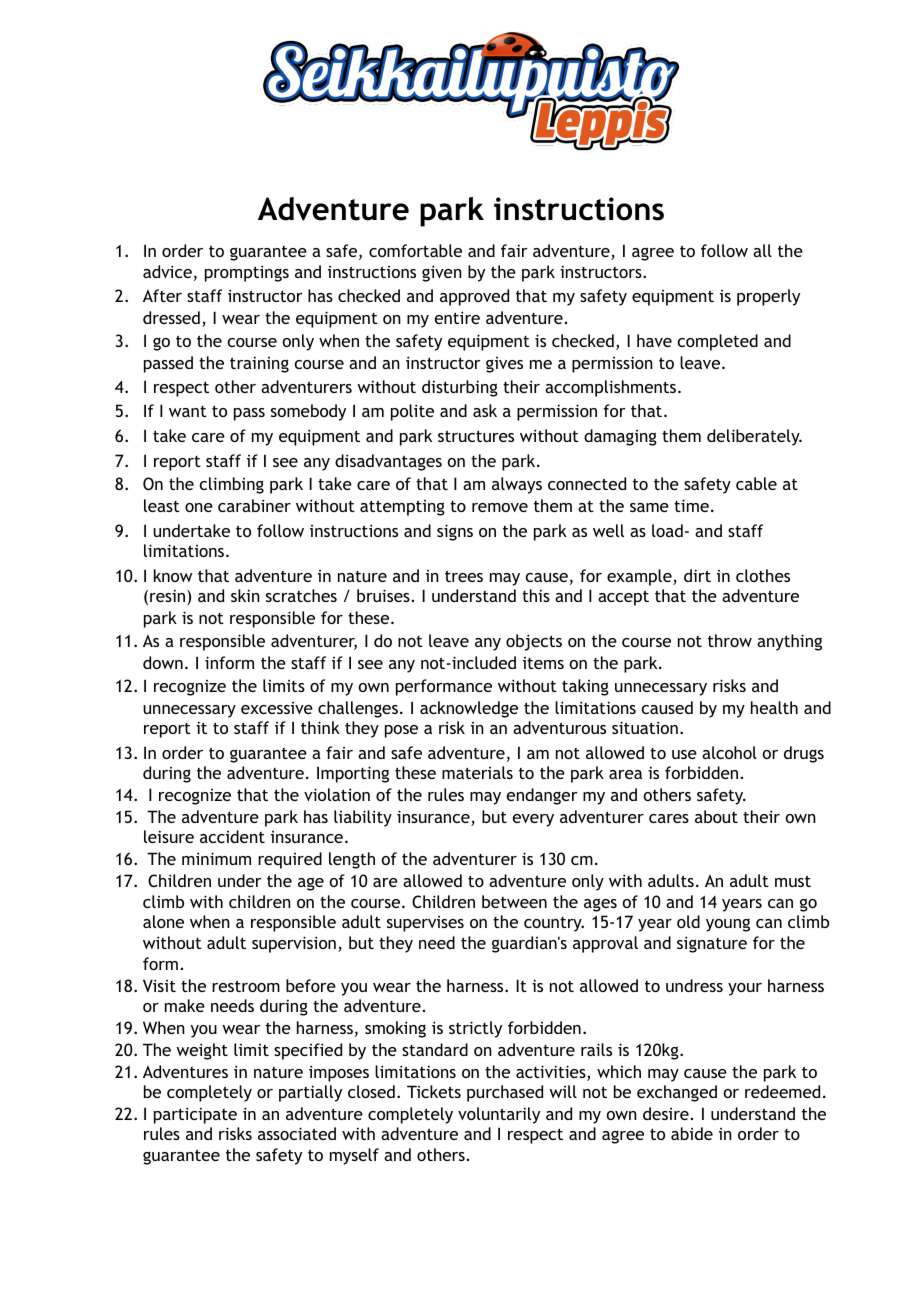  I want to click on items, so click(543, 663).
